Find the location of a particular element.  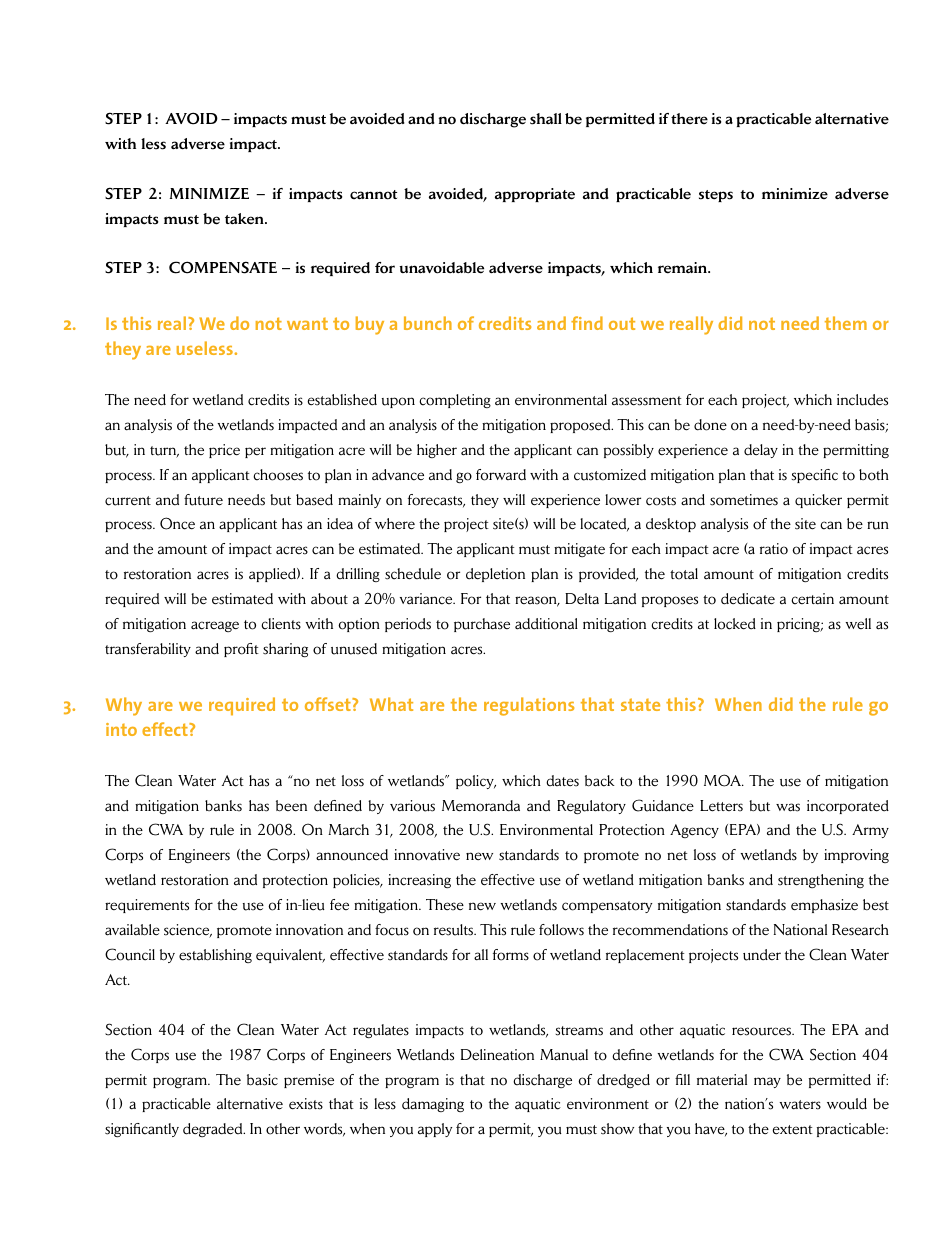

policy is located at coordinates (476, 782).
